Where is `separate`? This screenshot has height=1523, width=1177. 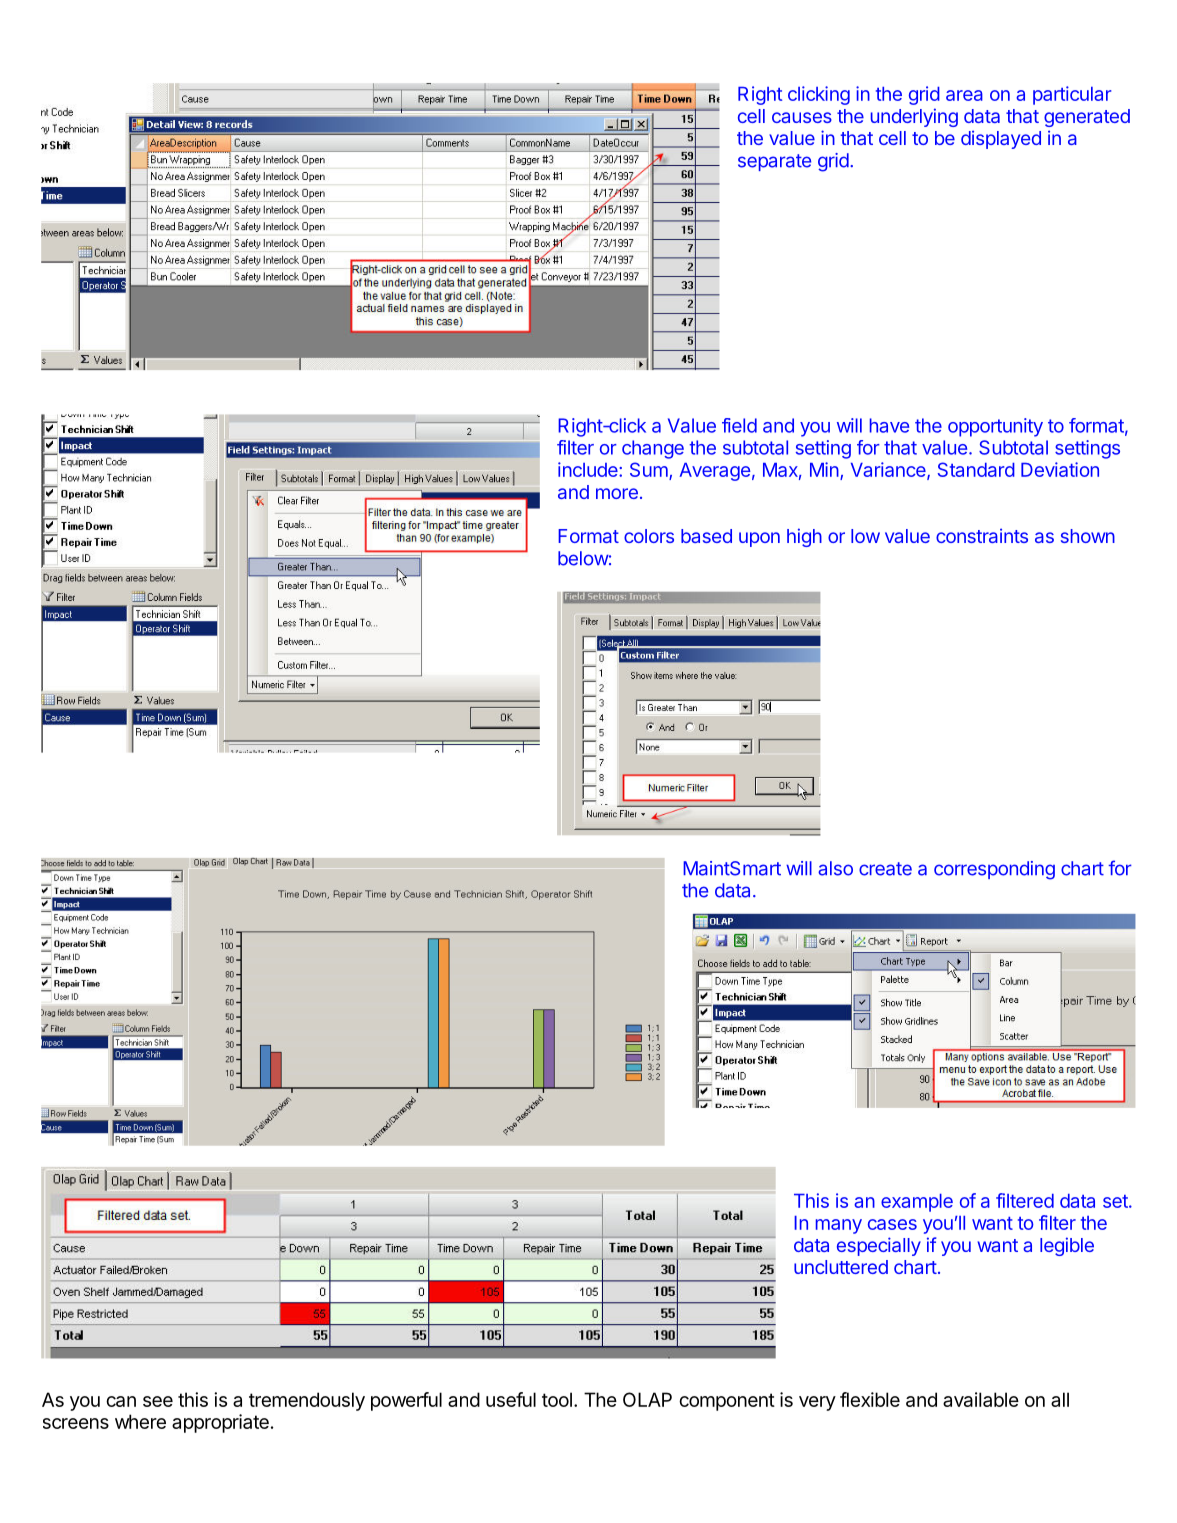
separate is located at coordinates (774, 162).
